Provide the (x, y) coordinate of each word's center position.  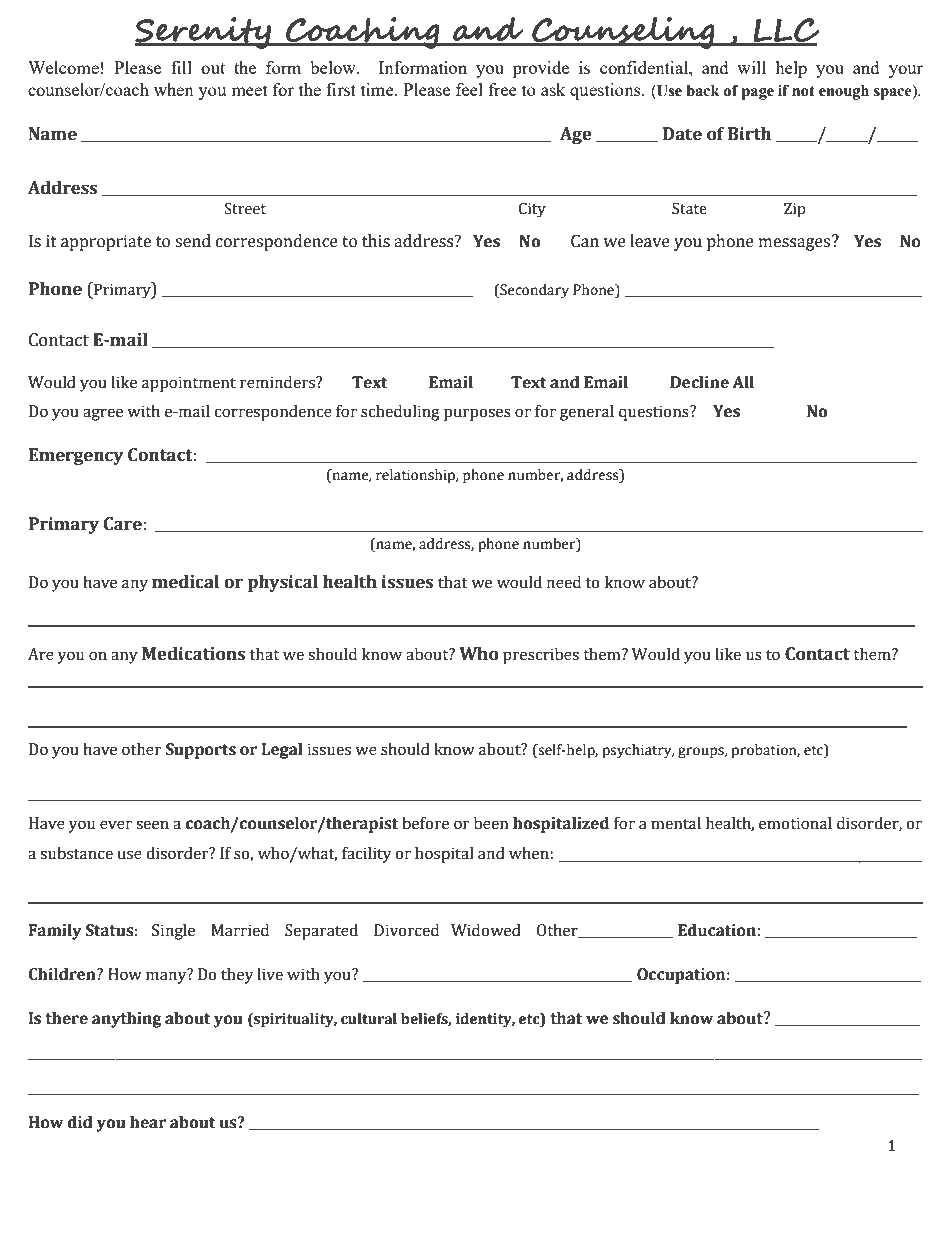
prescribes (541, 656)
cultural (369, 1019)
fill (181, 67)
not (803, 91)
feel (469, 89)
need (564, 582)
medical (185, 582)
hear (148, 1122)
